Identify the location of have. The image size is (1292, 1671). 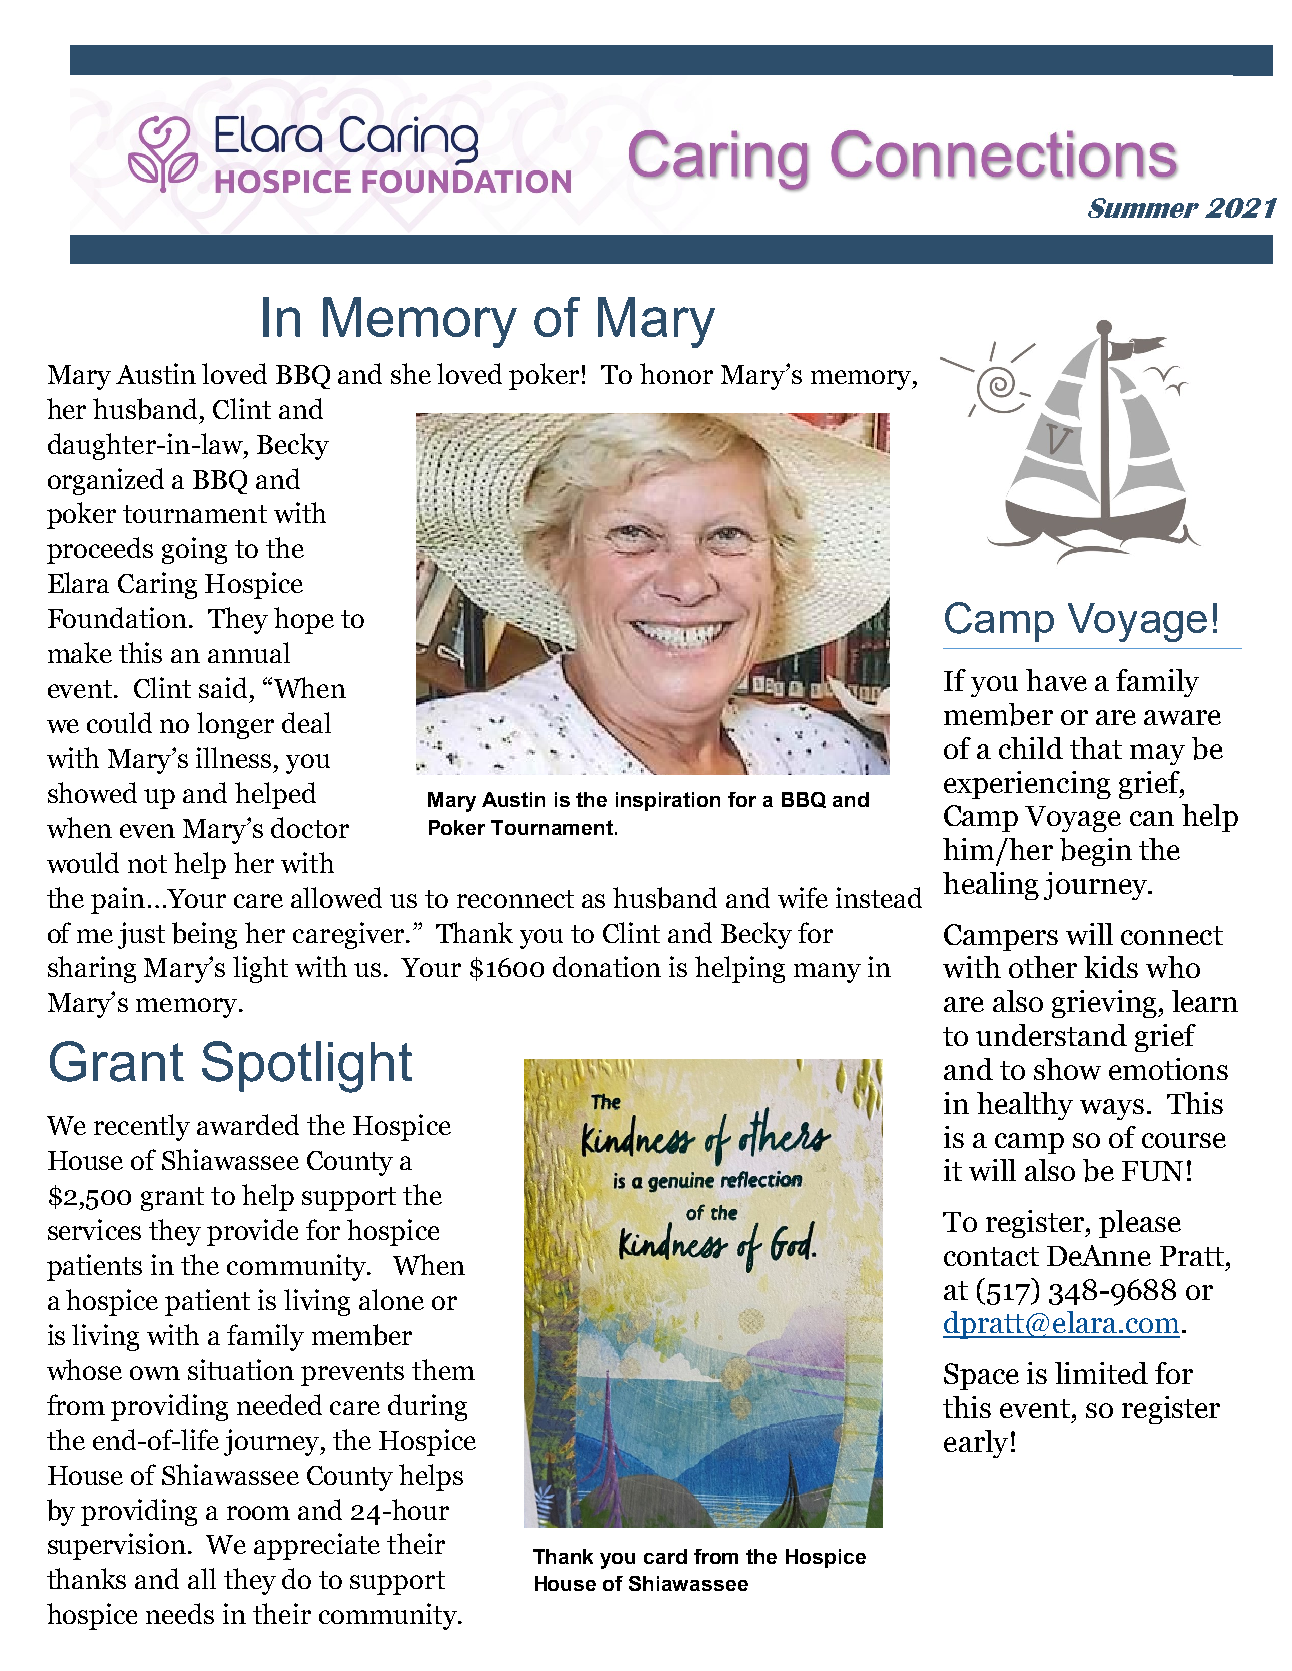
(1056, 680).
